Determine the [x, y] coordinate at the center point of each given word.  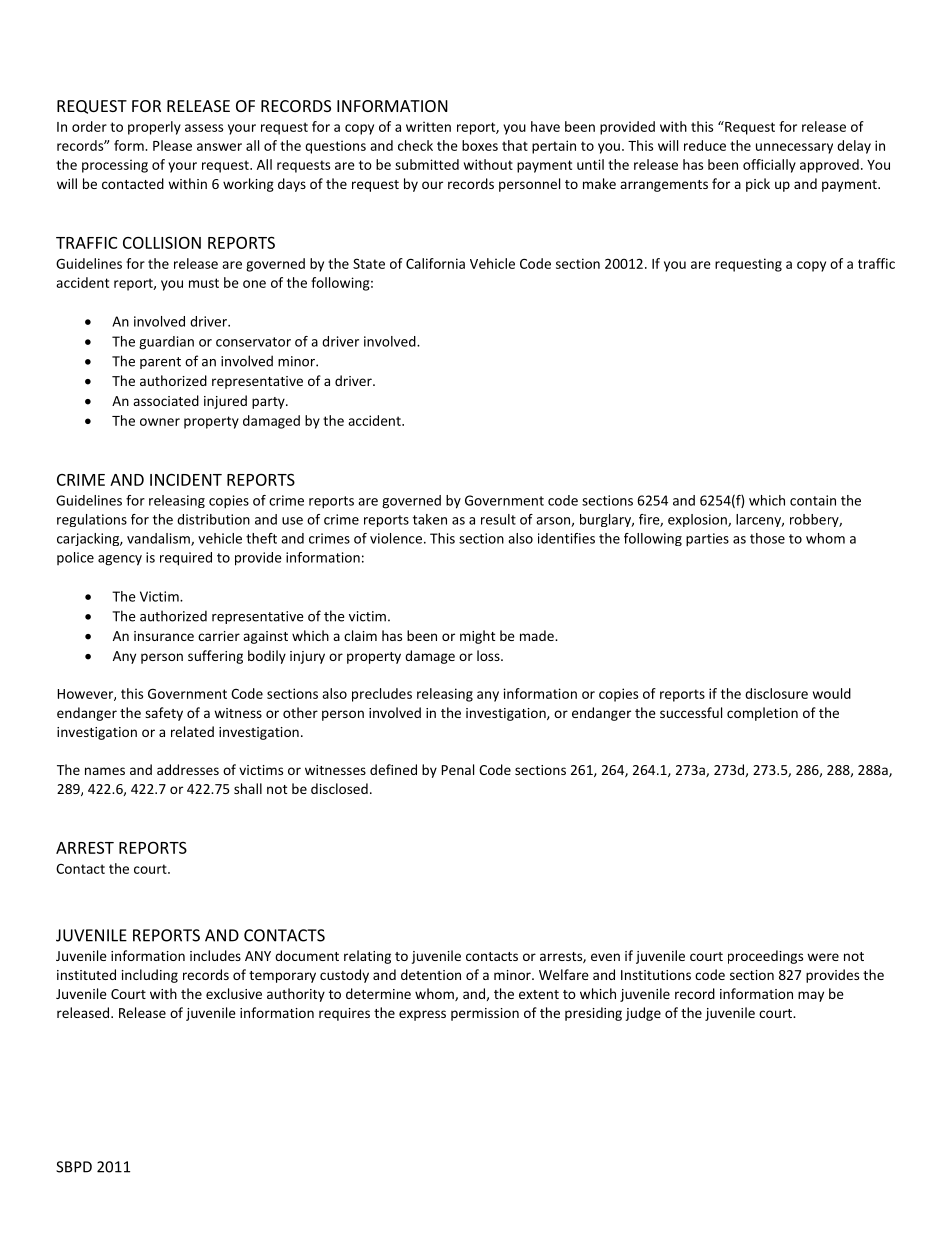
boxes [480, 145]
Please [172, 145]
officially [769, 166]
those [767, 538]
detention [431, 974]
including [150, 976]
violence [396, 538]
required [186, 559]
